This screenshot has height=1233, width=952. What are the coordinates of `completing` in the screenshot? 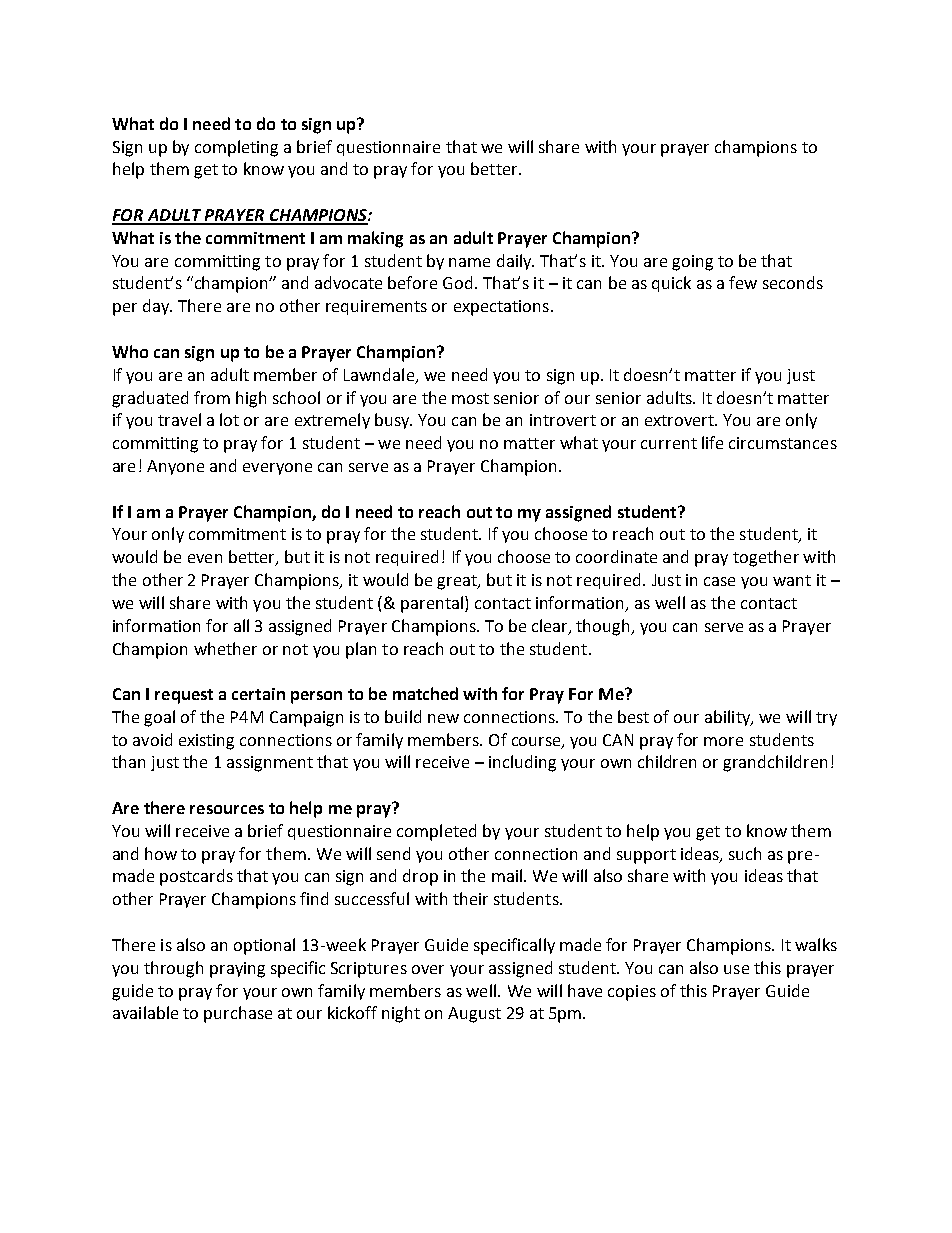 It's located at (236, 148).
